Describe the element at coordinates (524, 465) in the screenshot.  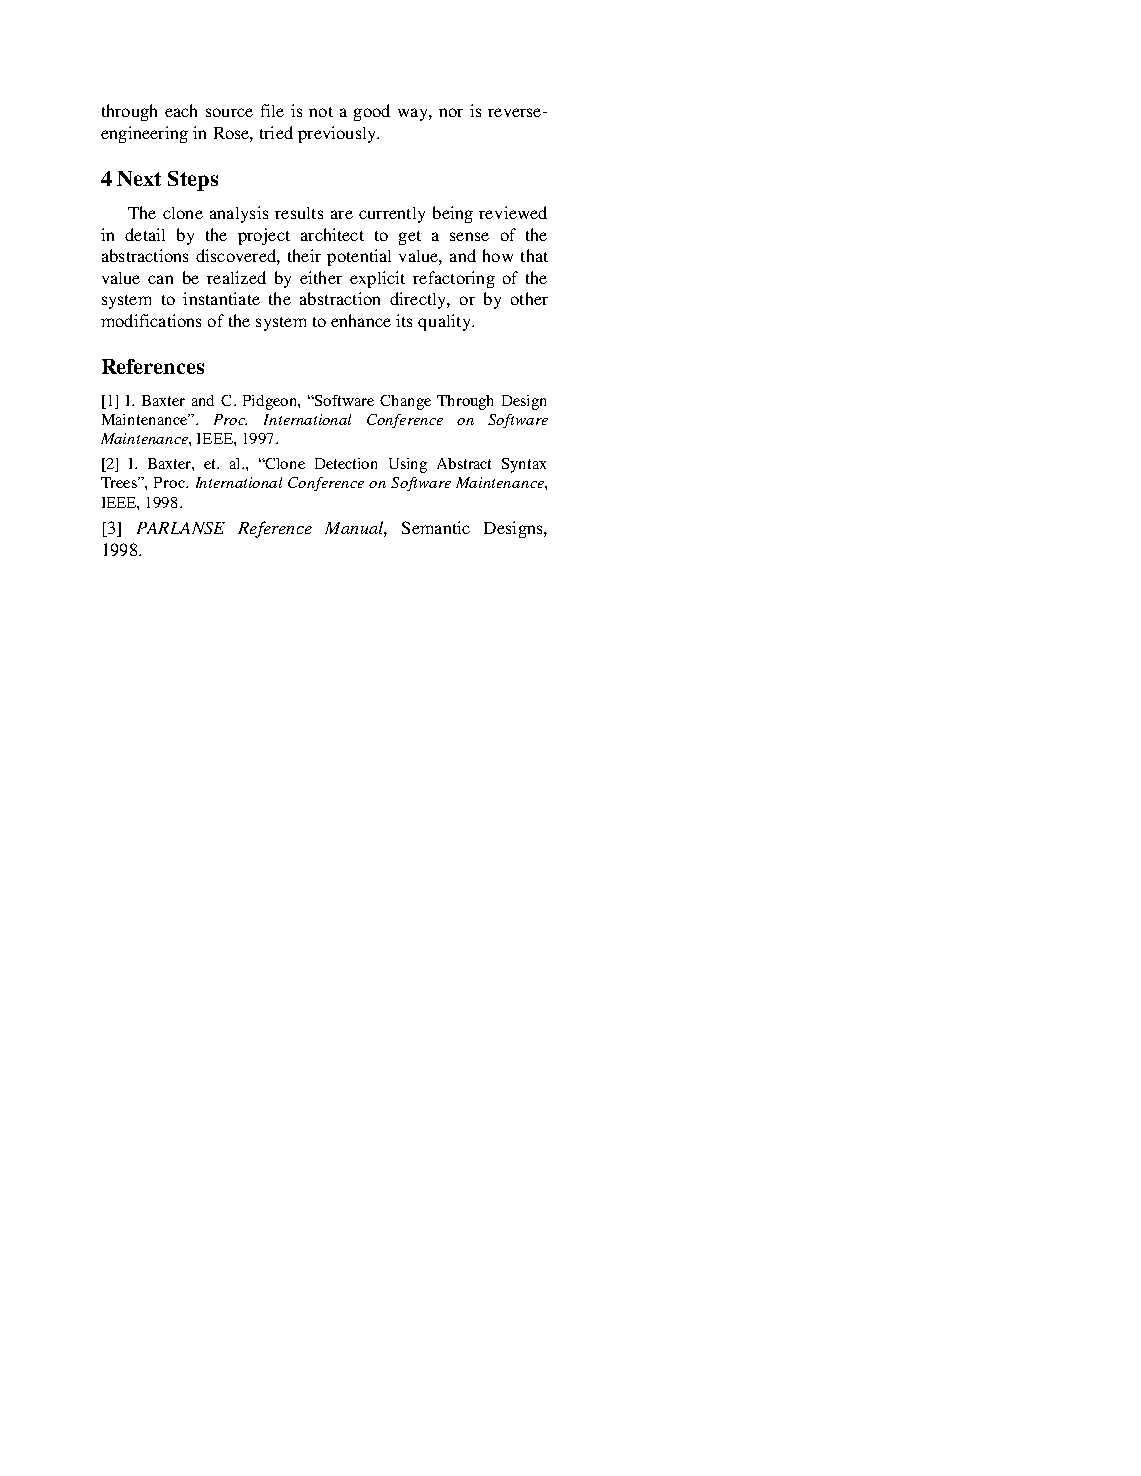
I see `Syntax` at that location.
